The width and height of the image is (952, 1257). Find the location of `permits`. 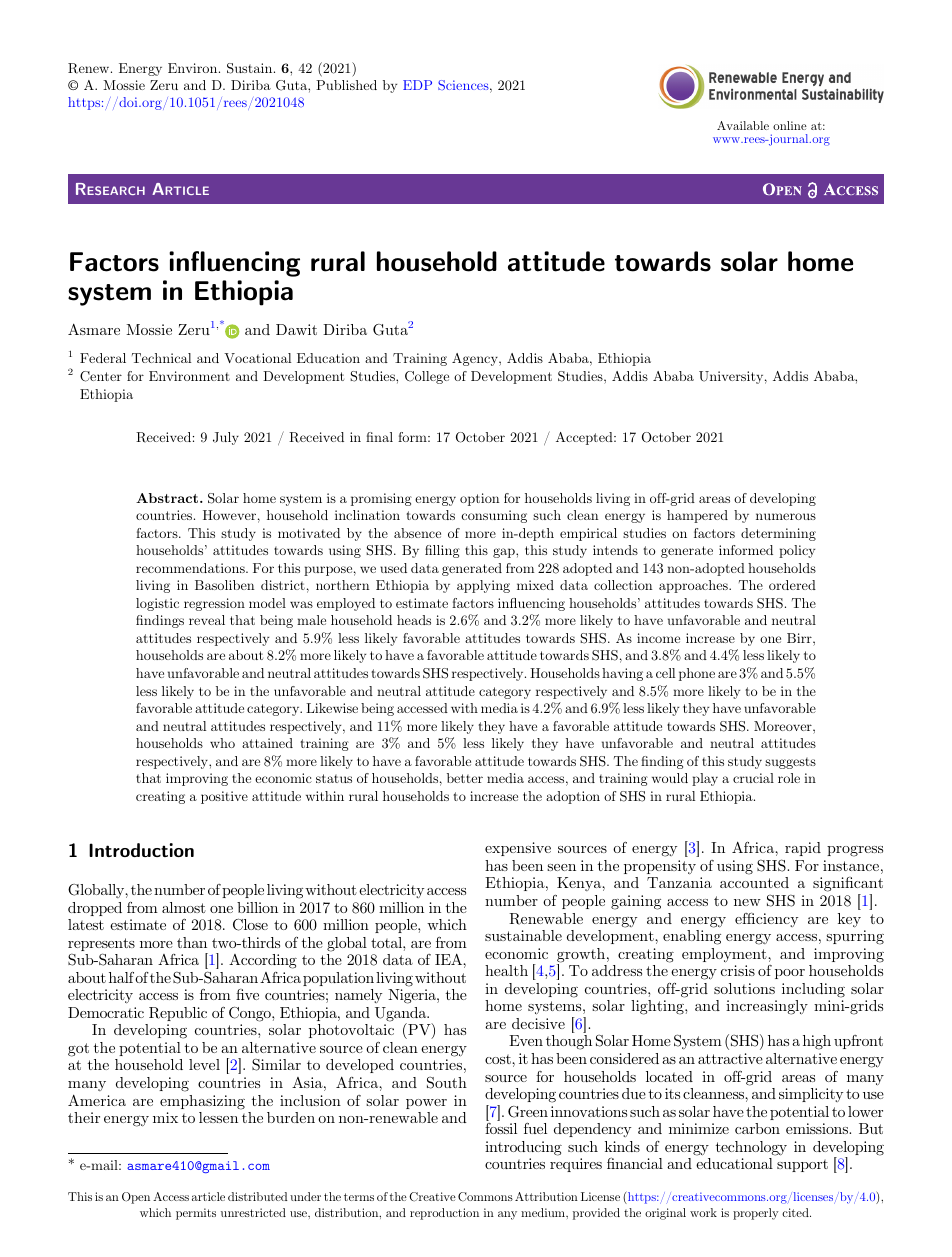

permits is located at coordinates (196, 1214).
